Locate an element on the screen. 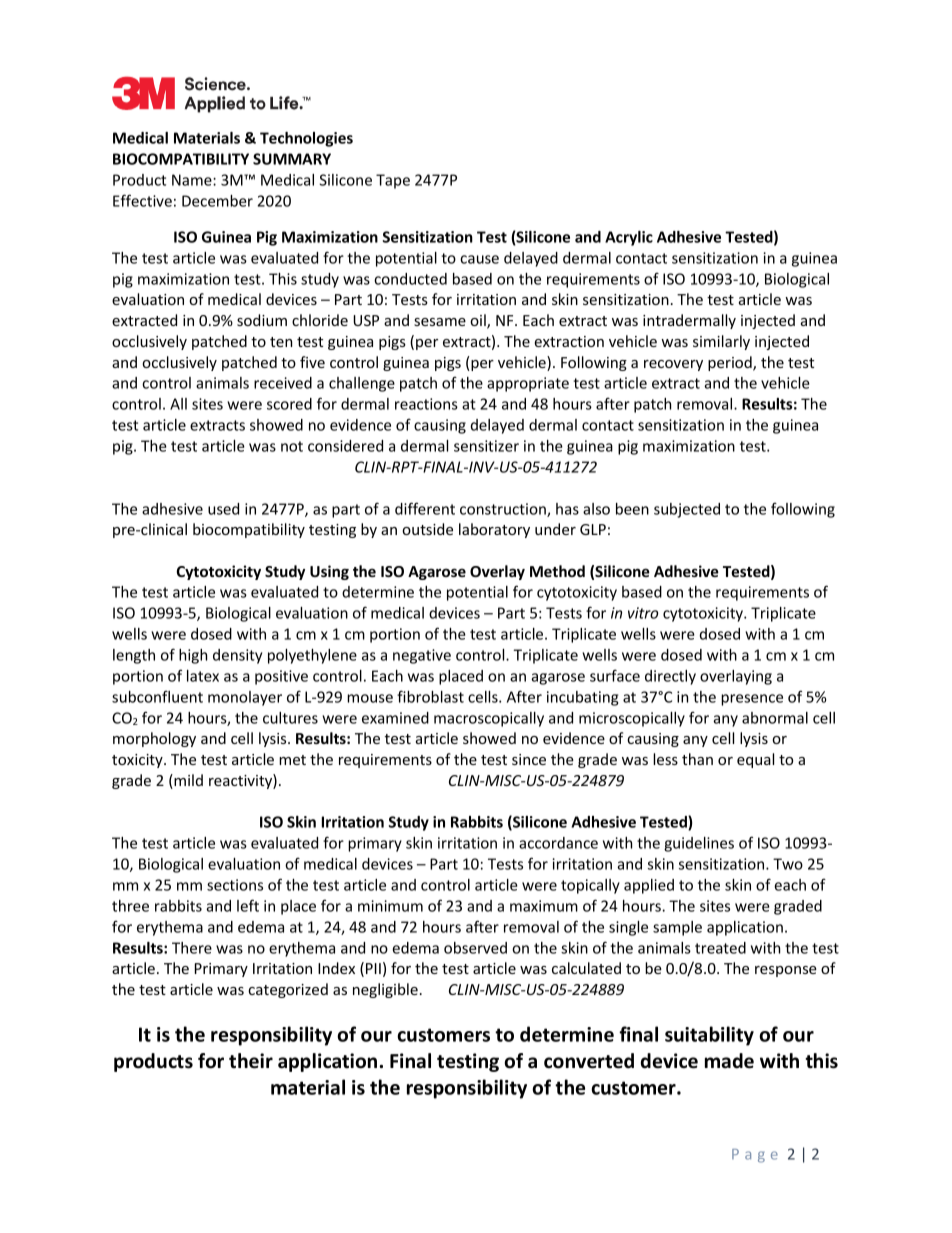  used is located at coordinates (223, 509).
